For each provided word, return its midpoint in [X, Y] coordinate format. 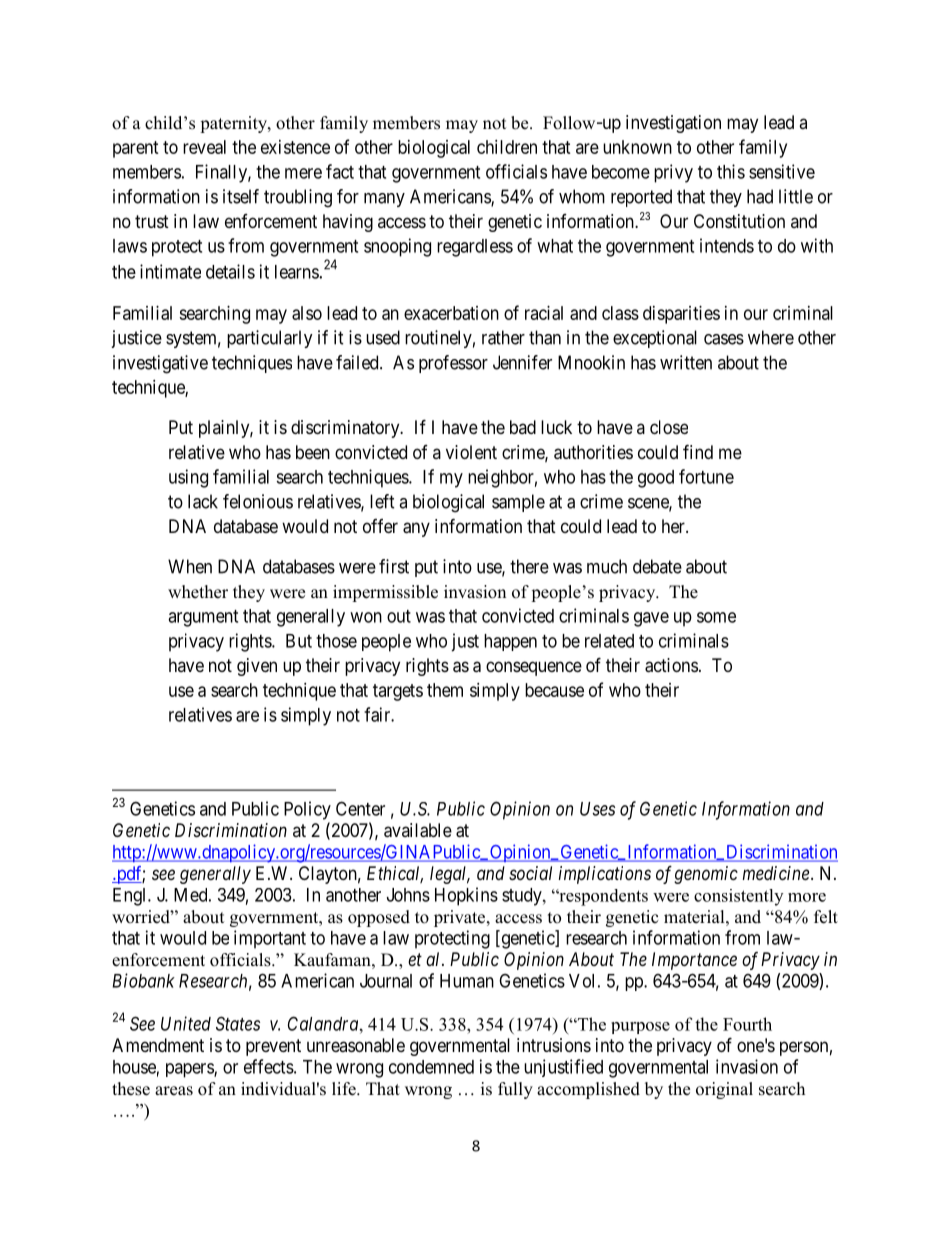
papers [190, 1070]
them [445, 690]
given [257, 667]
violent [471, 452]
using [188, 478]
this [731, 171]
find [698, 451]
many [384, 200]
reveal [204, 147]
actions [671, 665]
